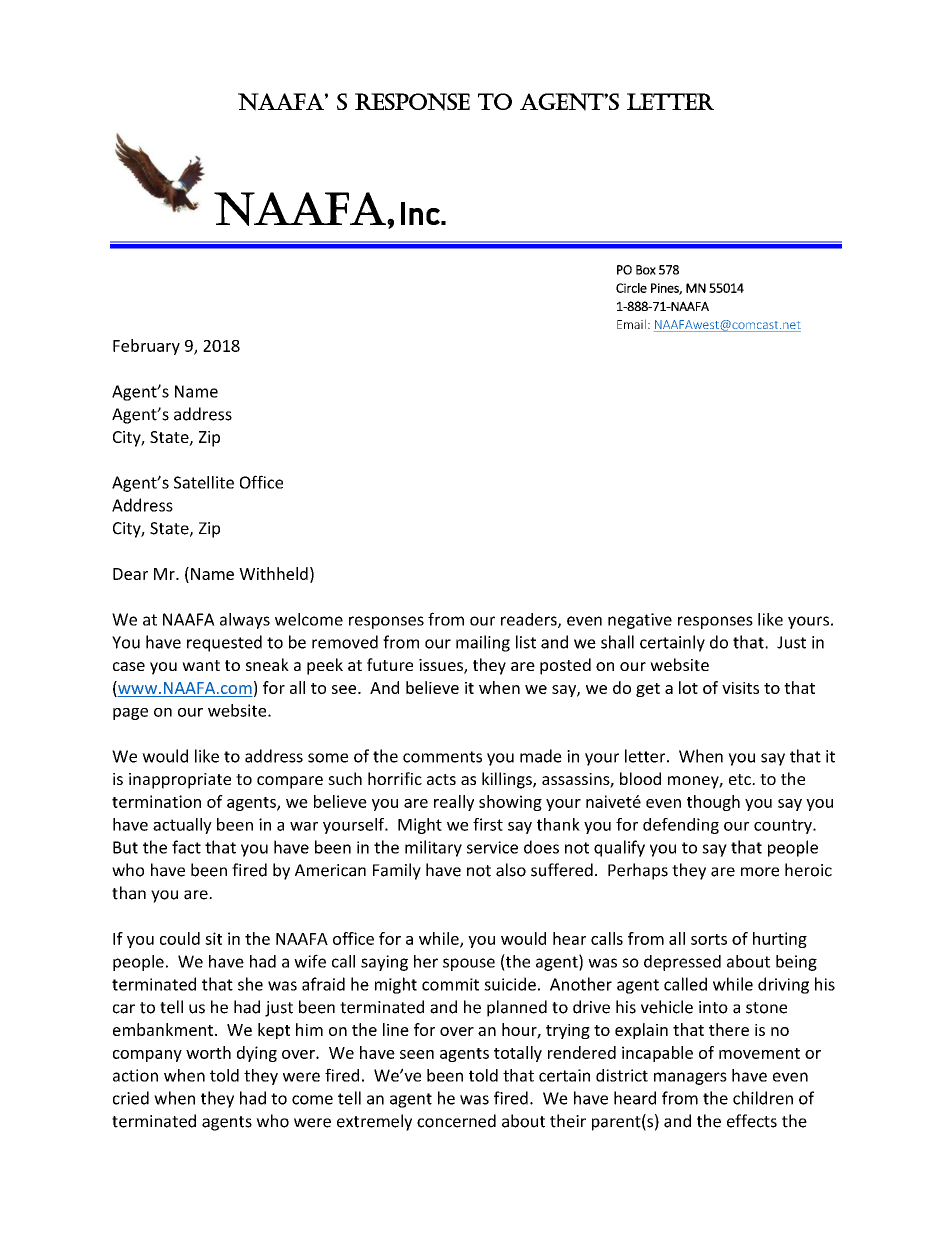 This page has height=1233, width=952. I want to click on worth, so click(208, 1052).
